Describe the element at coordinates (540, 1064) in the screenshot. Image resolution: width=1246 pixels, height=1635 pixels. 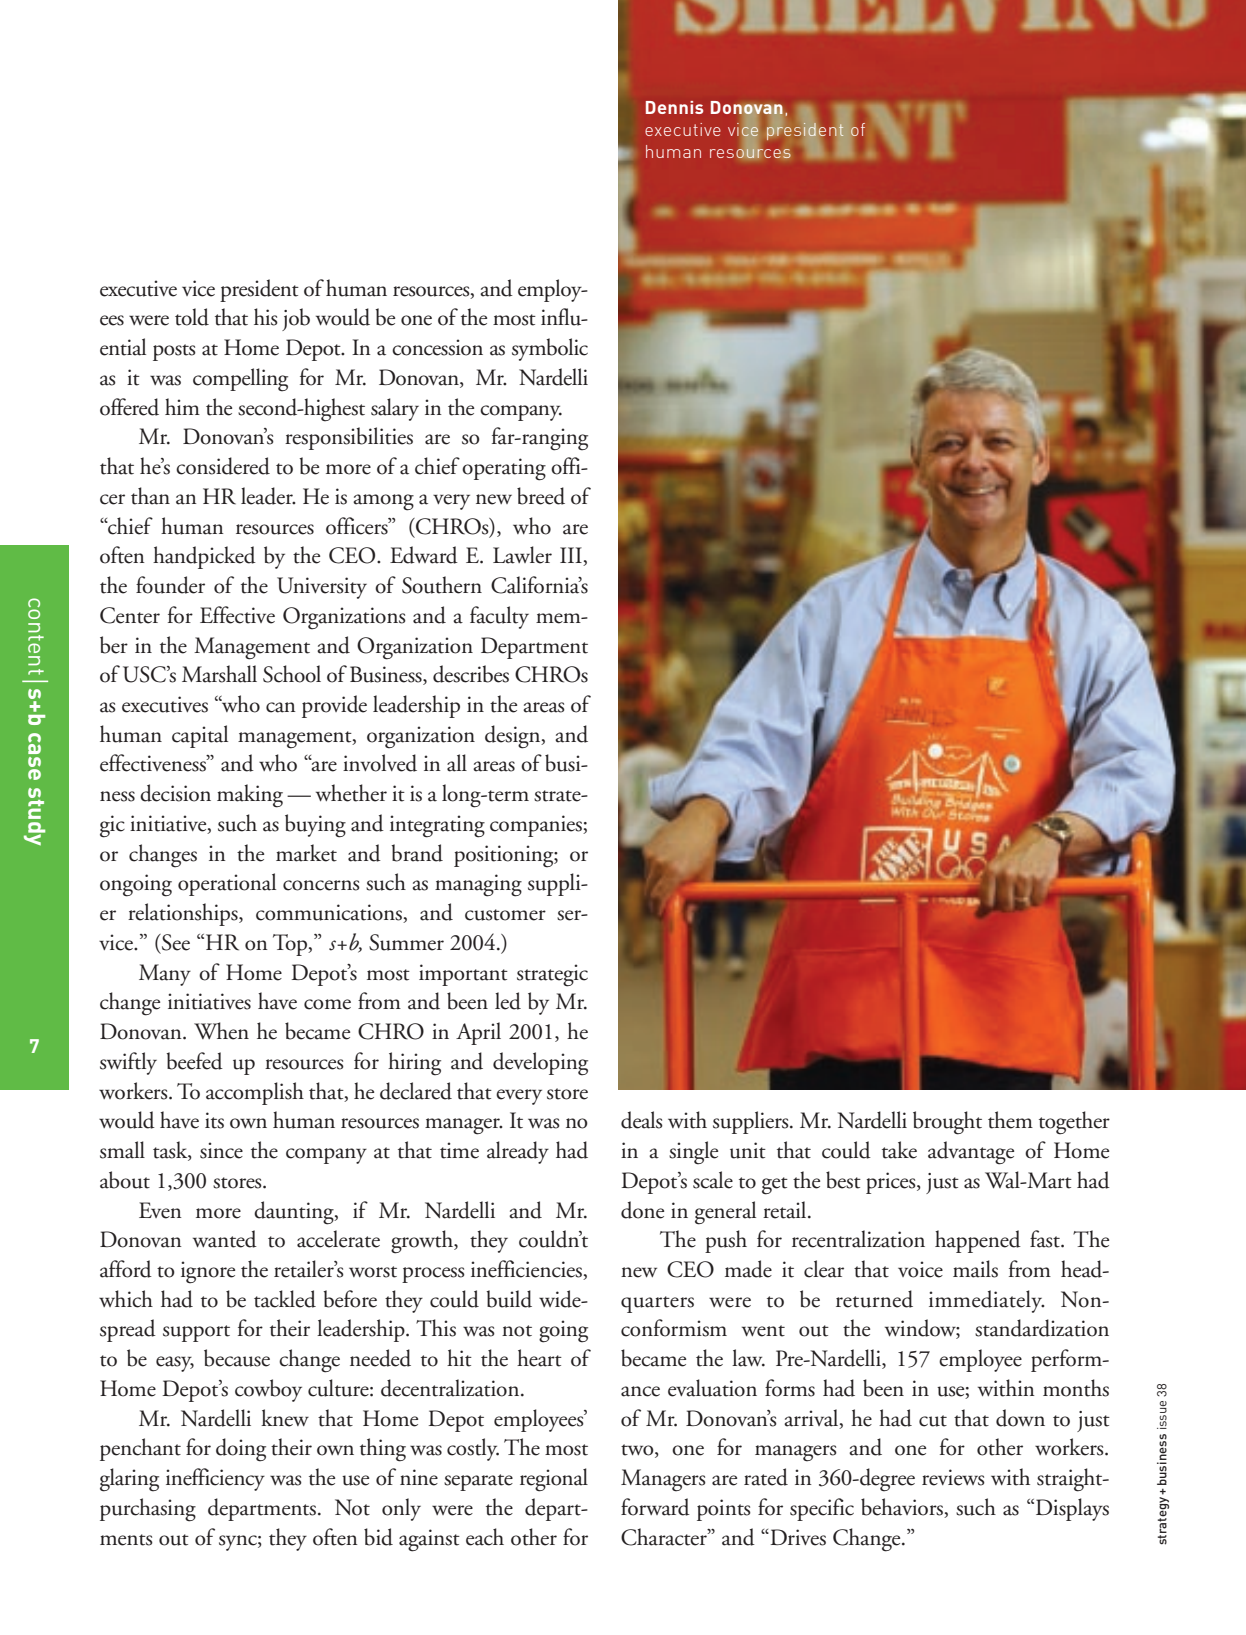
I see `developing` at that location.
